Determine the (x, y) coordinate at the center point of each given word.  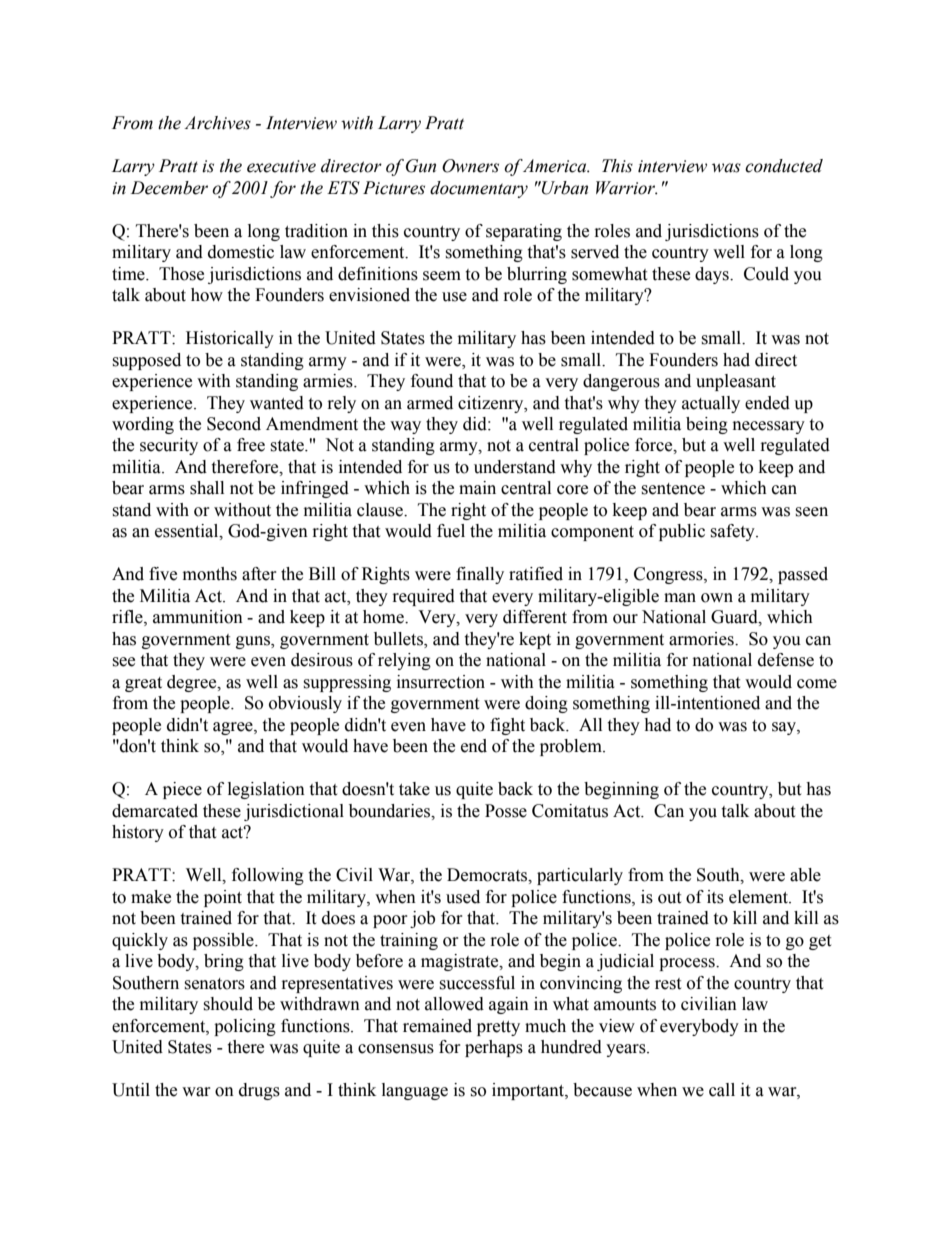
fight (507, 726)
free (251, 445)
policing (245, 1027)
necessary (769, 427)
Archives (217, 123)
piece (182, 790)
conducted (784, 166)
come (817, 684)
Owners (470, 166)
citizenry (492, 404)
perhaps (494, 1048)
